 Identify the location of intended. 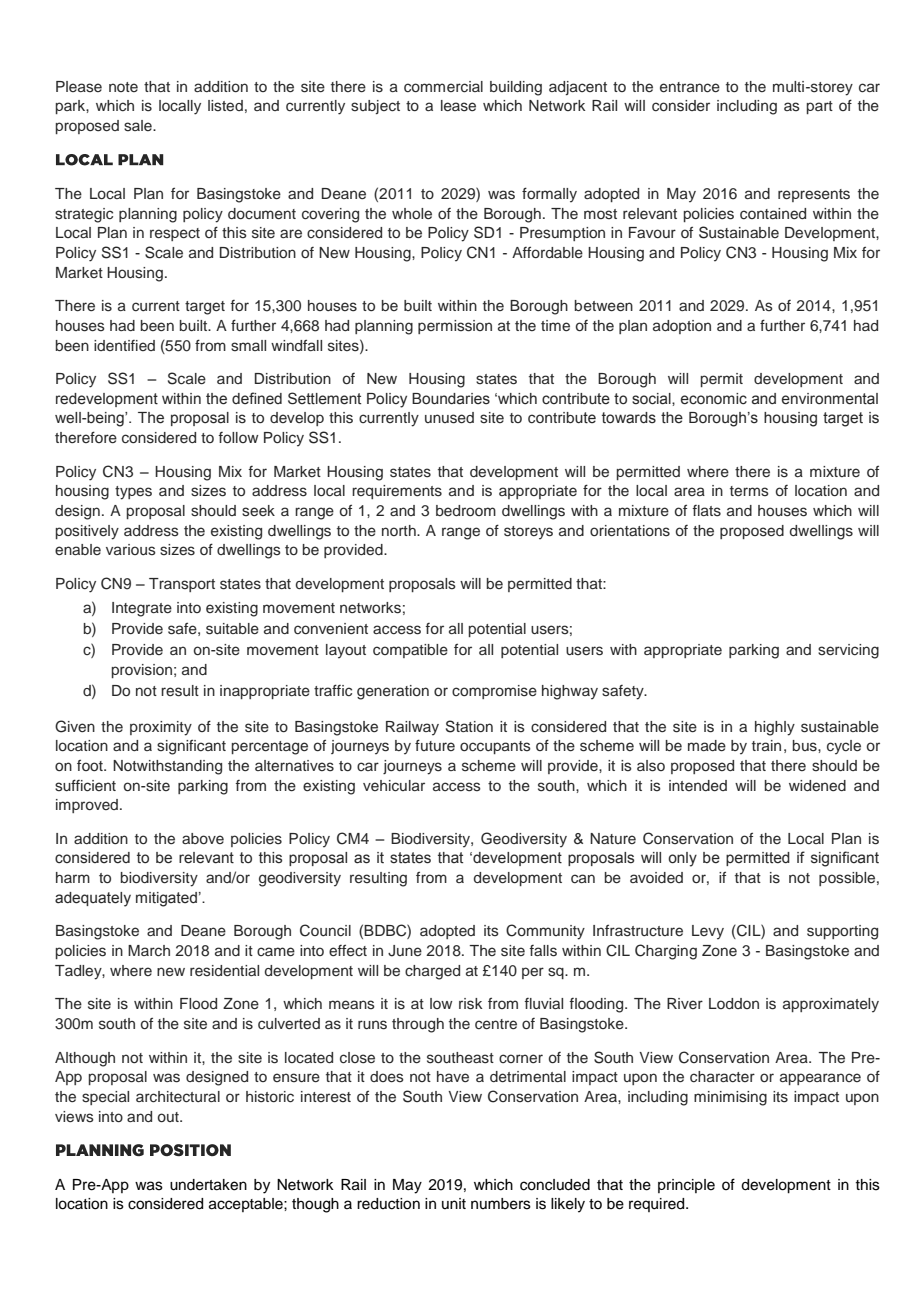
(698, 786).
